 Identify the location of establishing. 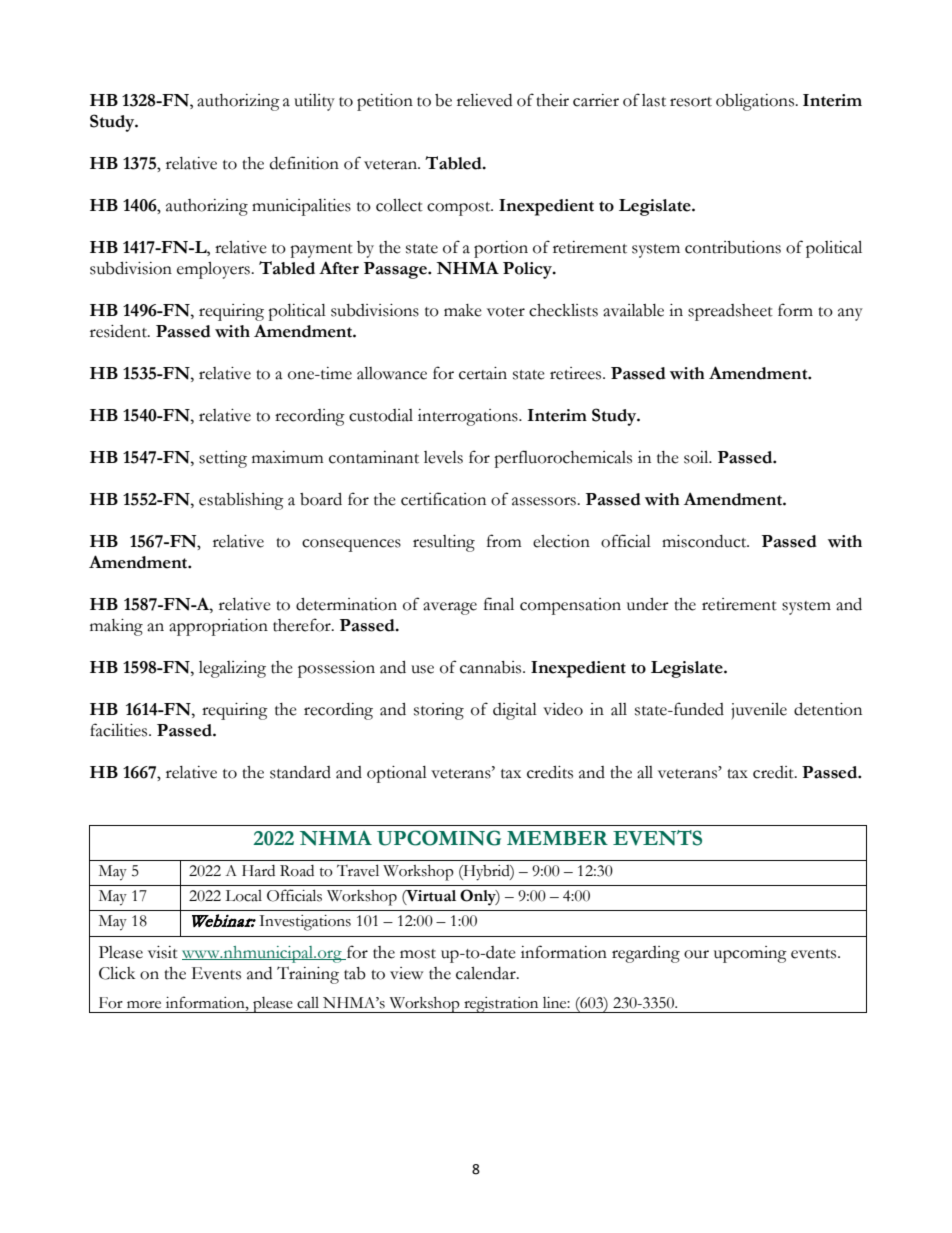
(241, 501).
